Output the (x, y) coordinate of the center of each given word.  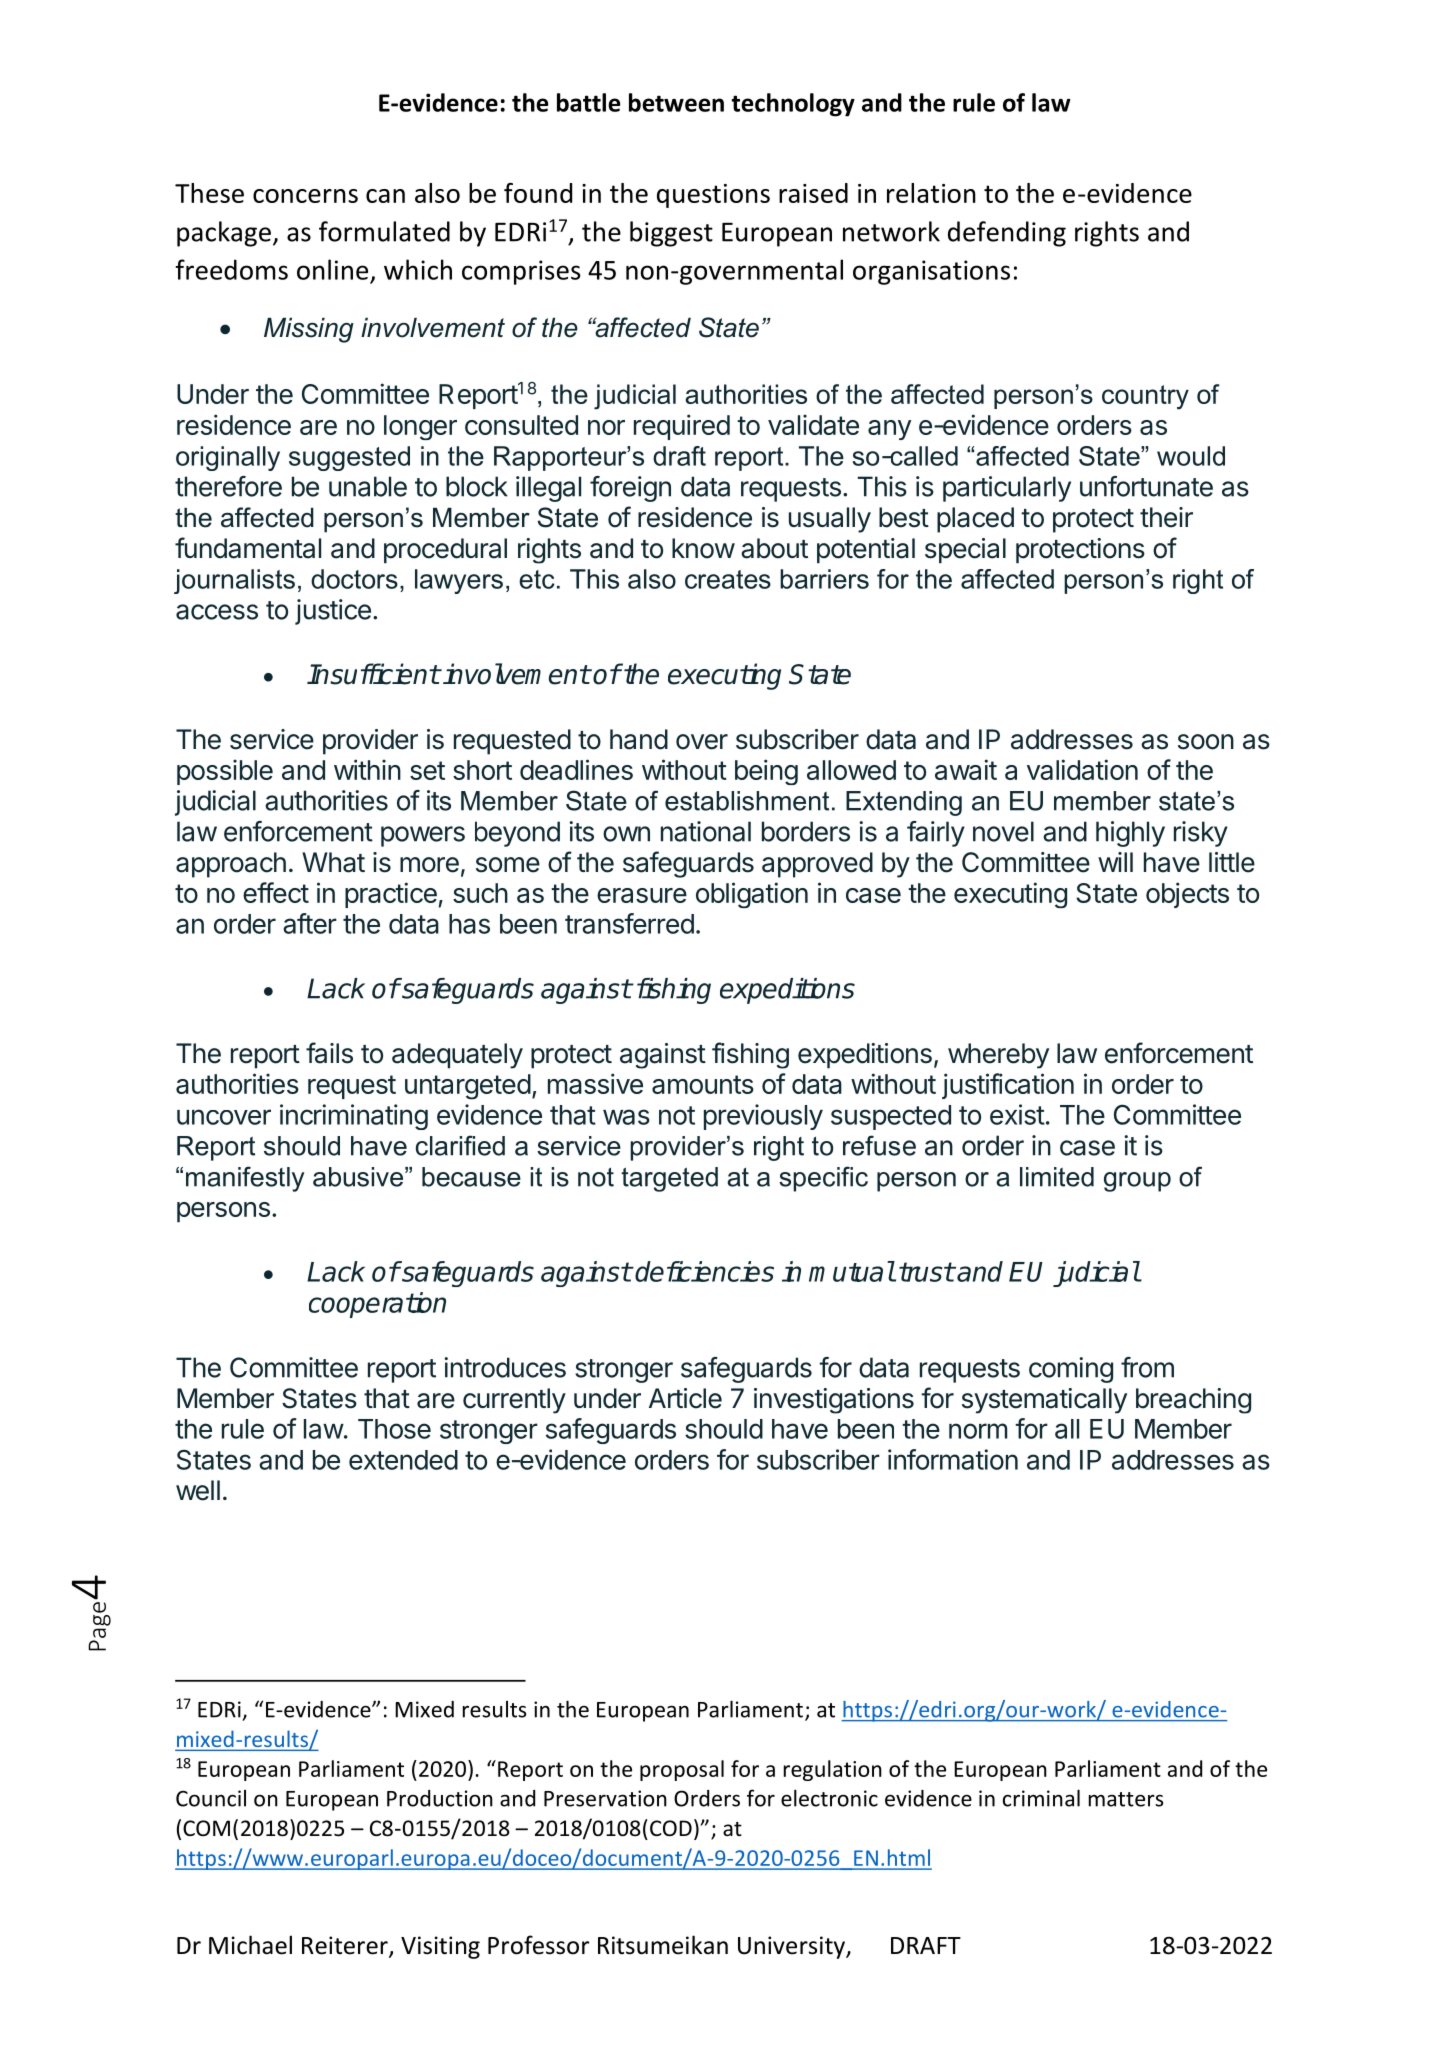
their (1166, 517)
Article (685, 1398)
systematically (1044, 1401)
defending (1007, 234)
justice (333, 612)
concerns (305, 196)
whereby (998, 1056)
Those (394, 1429)
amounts (703, 1084)
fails (329, 1053)
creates (728, 579)
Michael (250, 1945)
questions (713, 196)
